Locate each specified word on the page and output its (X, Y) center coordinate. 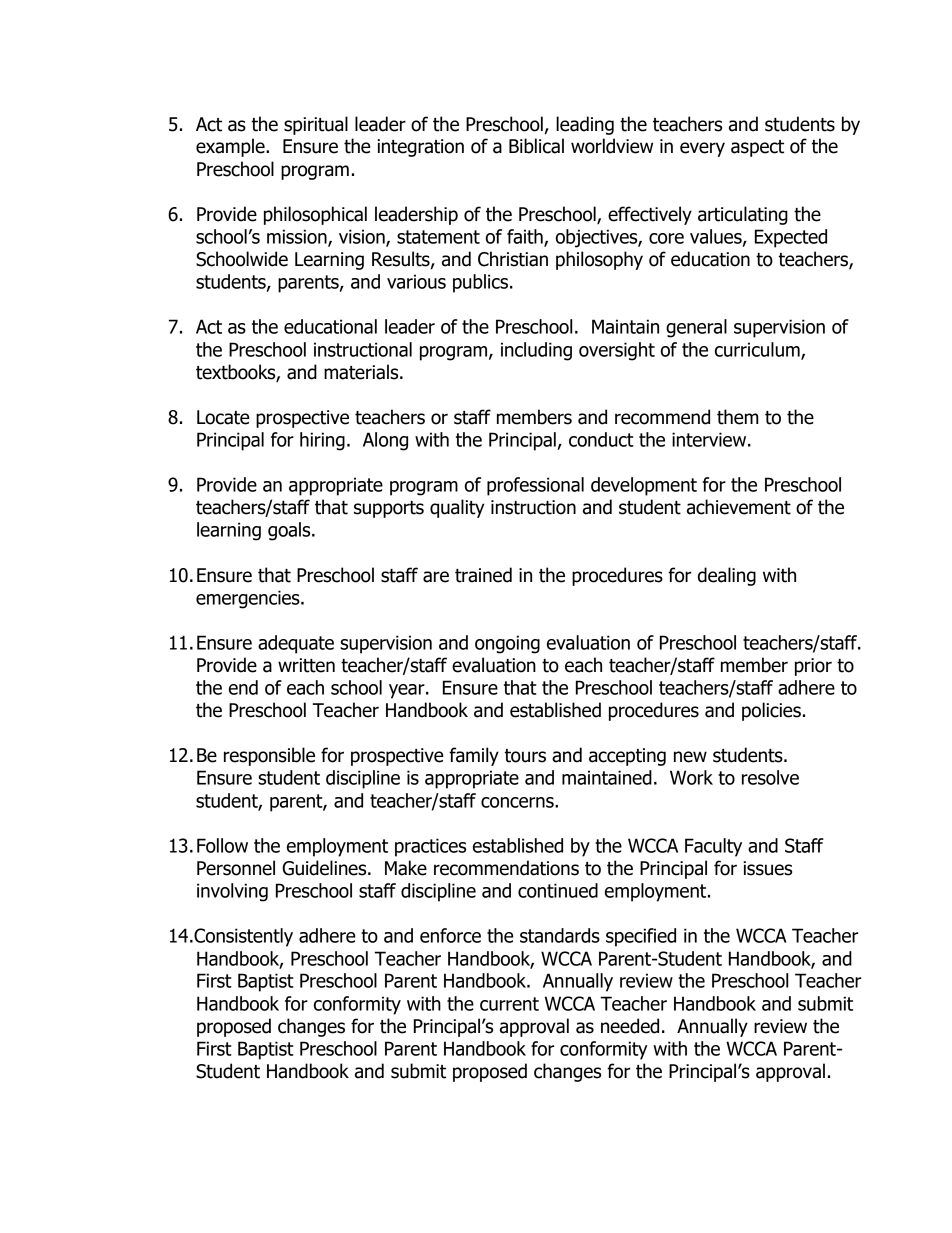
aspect (757, 148)
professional (535, 486)
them (738, 417)
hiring (322, 441)
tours (525, 756)
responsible (269, 756)
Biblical (536, 146)
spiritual (316, 125)
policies (771, 711)
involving (232, 892)
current (509, 1004)
